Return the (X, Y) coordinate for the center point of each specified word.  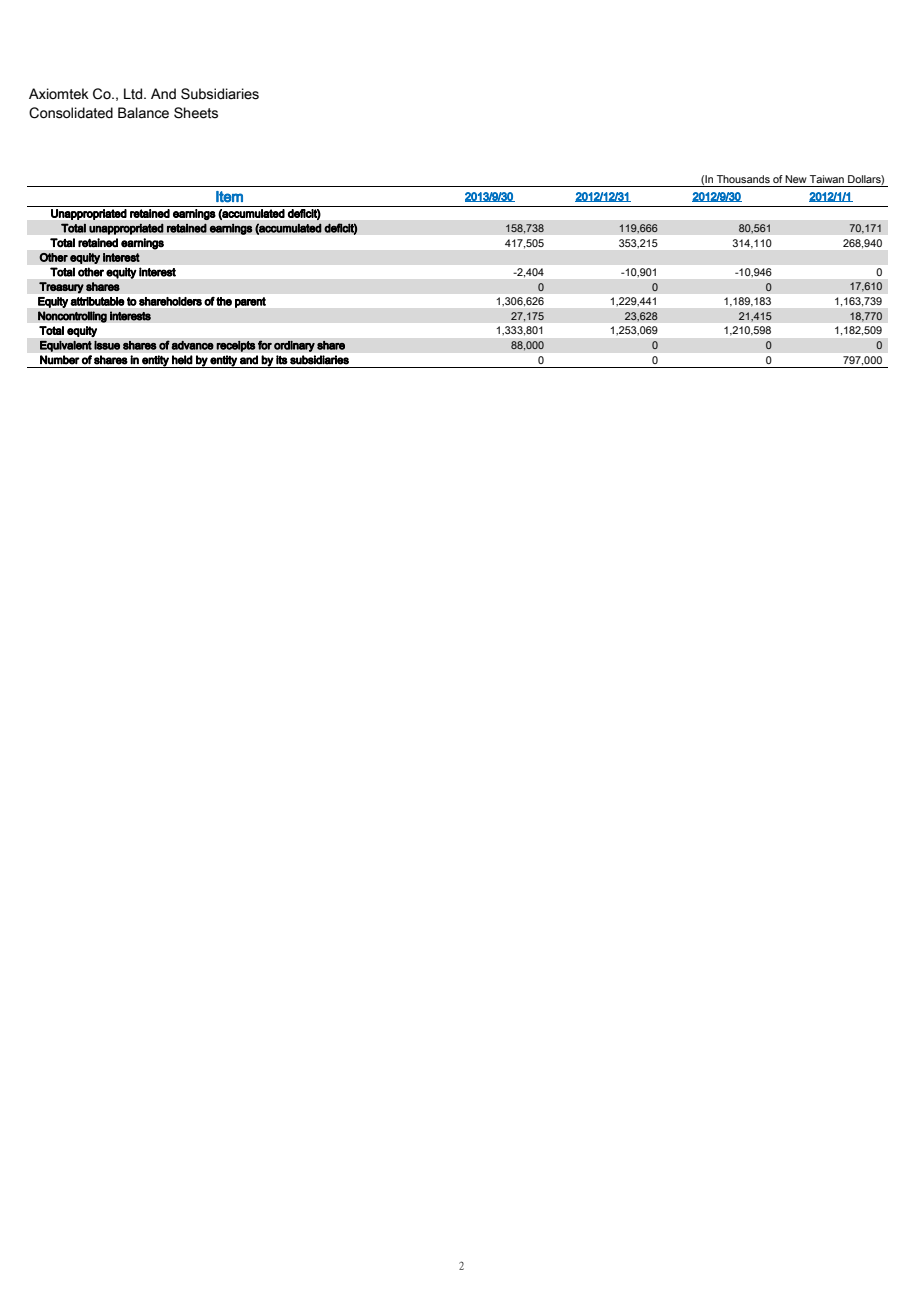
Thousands (743, 179)
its (281, 359)
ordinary (294, 346)
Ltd (134, 94)
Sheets (196, 113)
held (182, 359)
